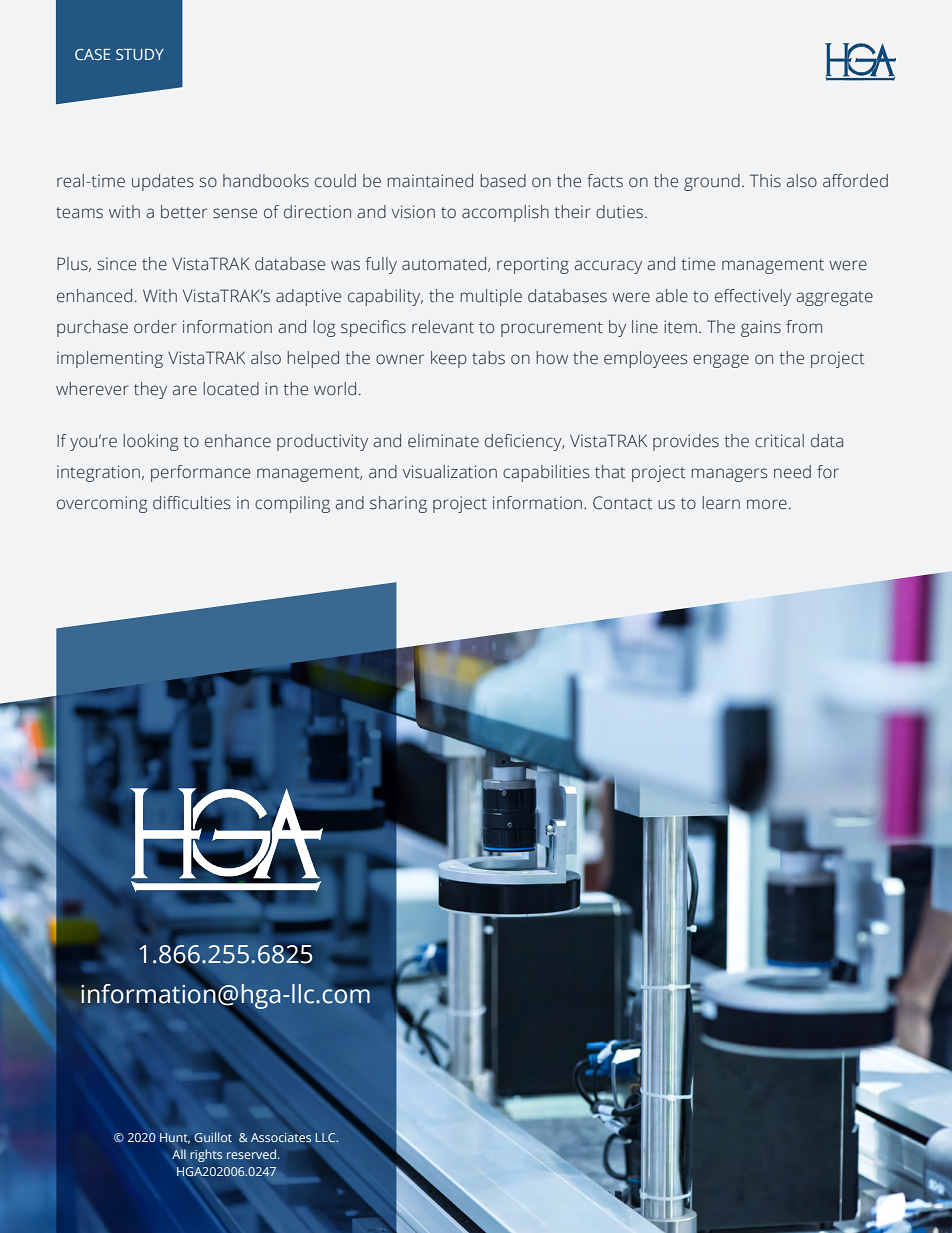 The height and width of the image is (1233, 952). Describe the element at coordinates (765, 181) in the image. I see `This` at that location.
